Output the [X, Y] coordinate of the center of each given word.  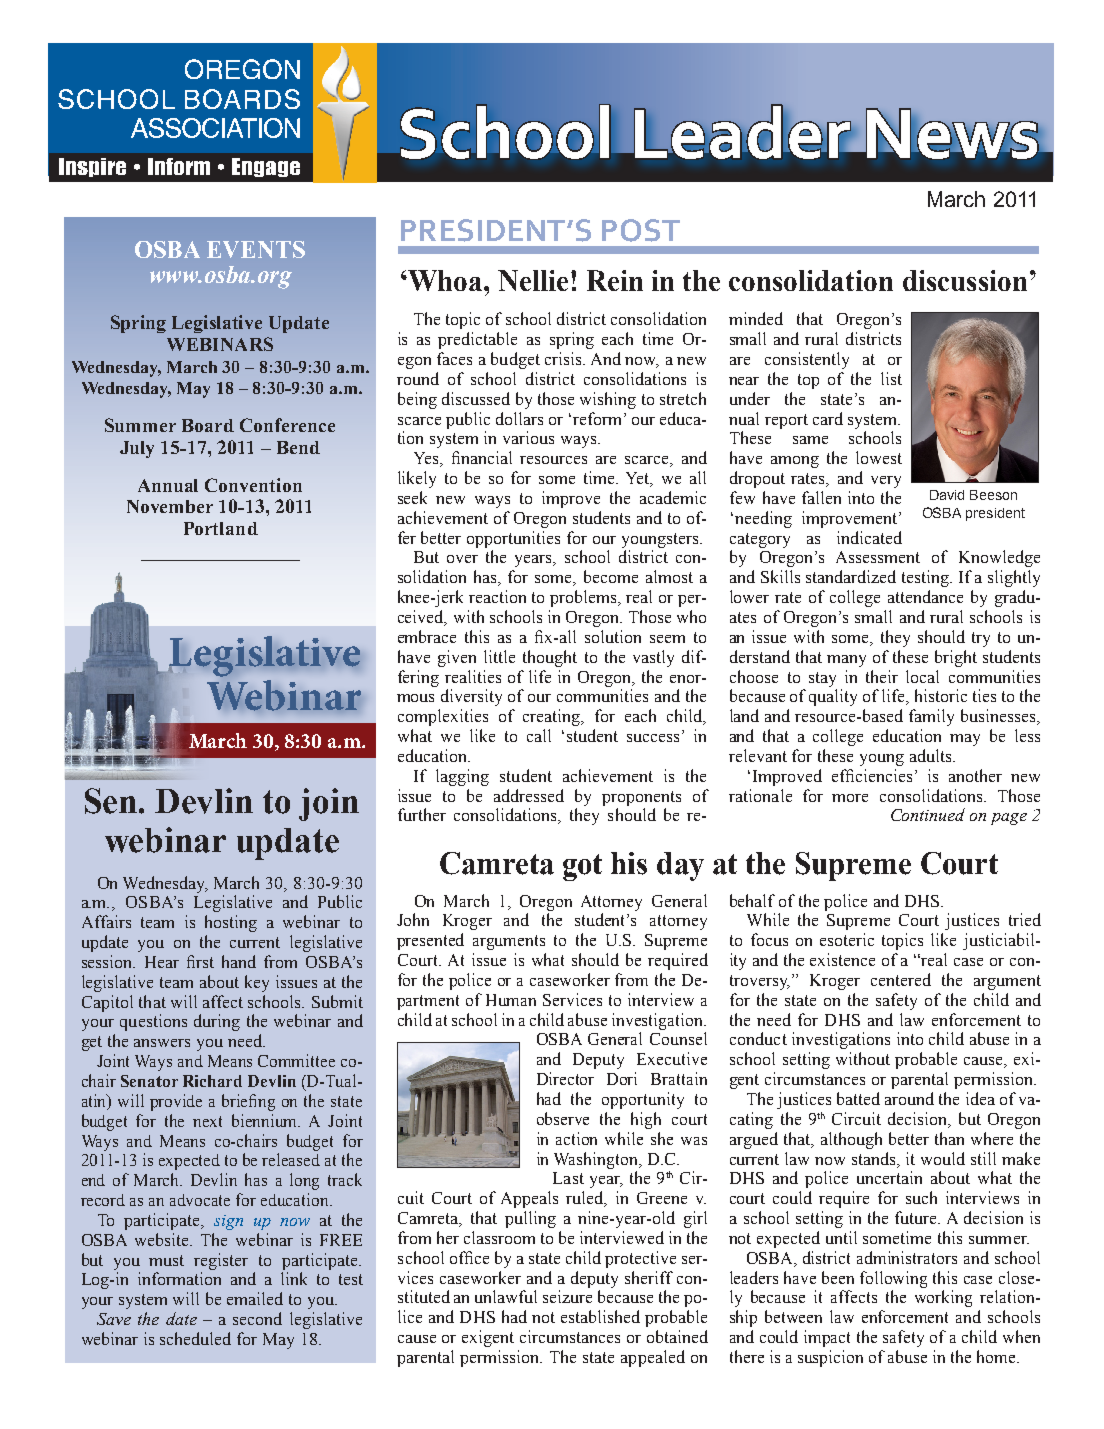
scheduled [195, 1338]
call [539, 735]
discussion [965, 280]
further [422, 814]
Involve [266, 167]
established [600, 1316]
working [943, 1298]
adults [932, 755]
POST [641, 230]
